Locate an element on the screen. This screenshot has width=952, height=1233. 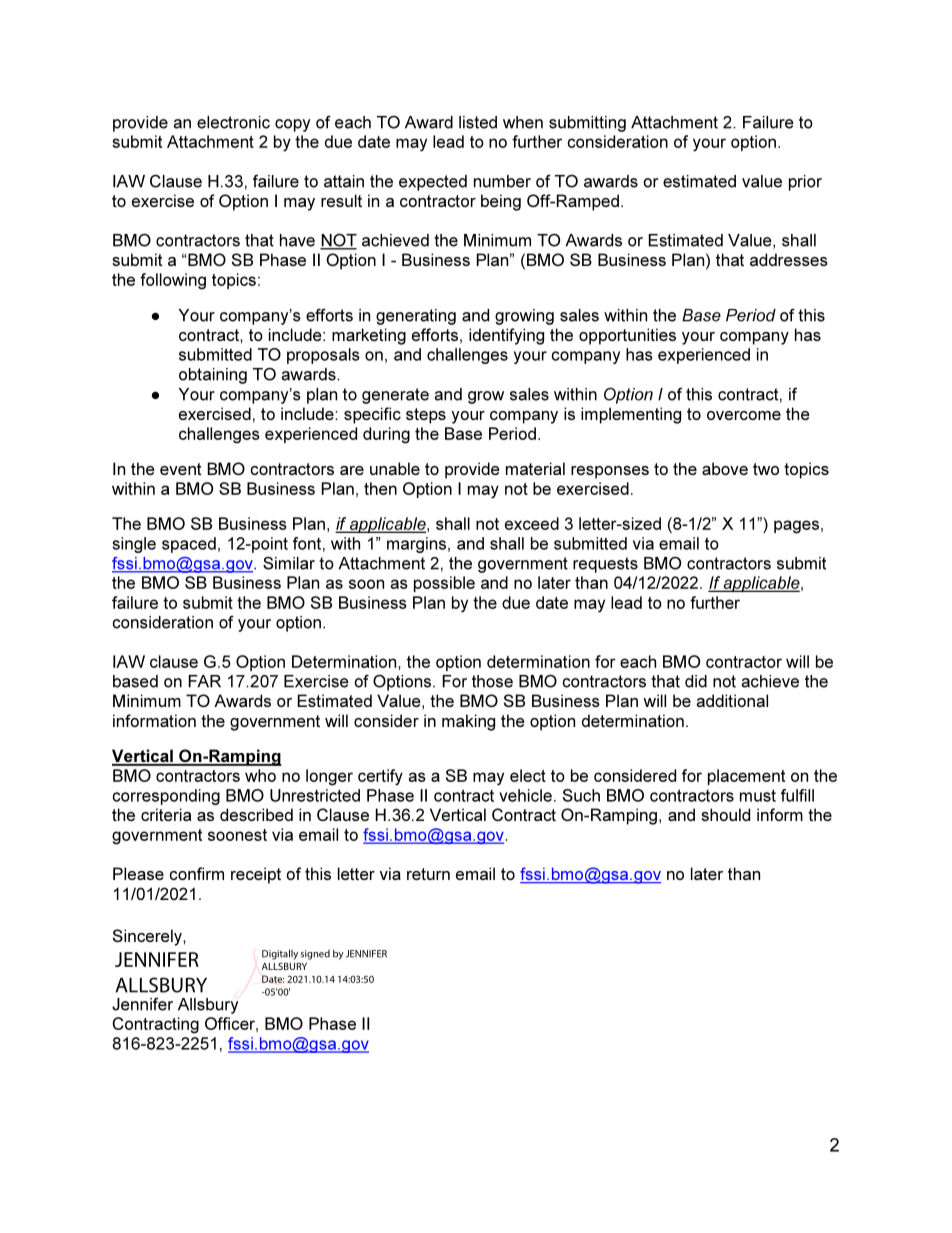
copy is located at coordinates (292, 125).
